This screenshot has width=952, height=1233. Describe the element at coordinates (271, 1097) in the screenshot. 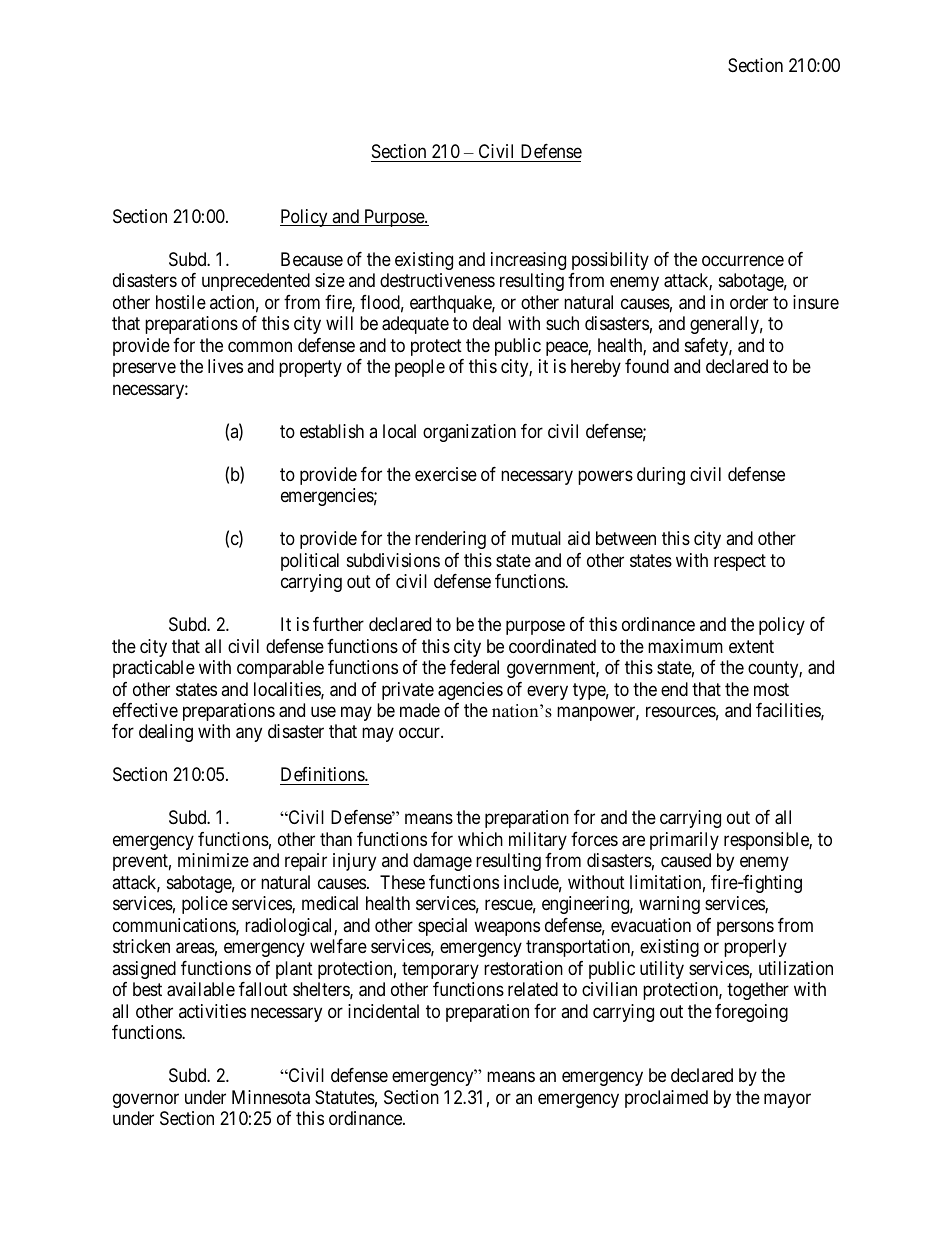

I see `Minnesota` at that location.
